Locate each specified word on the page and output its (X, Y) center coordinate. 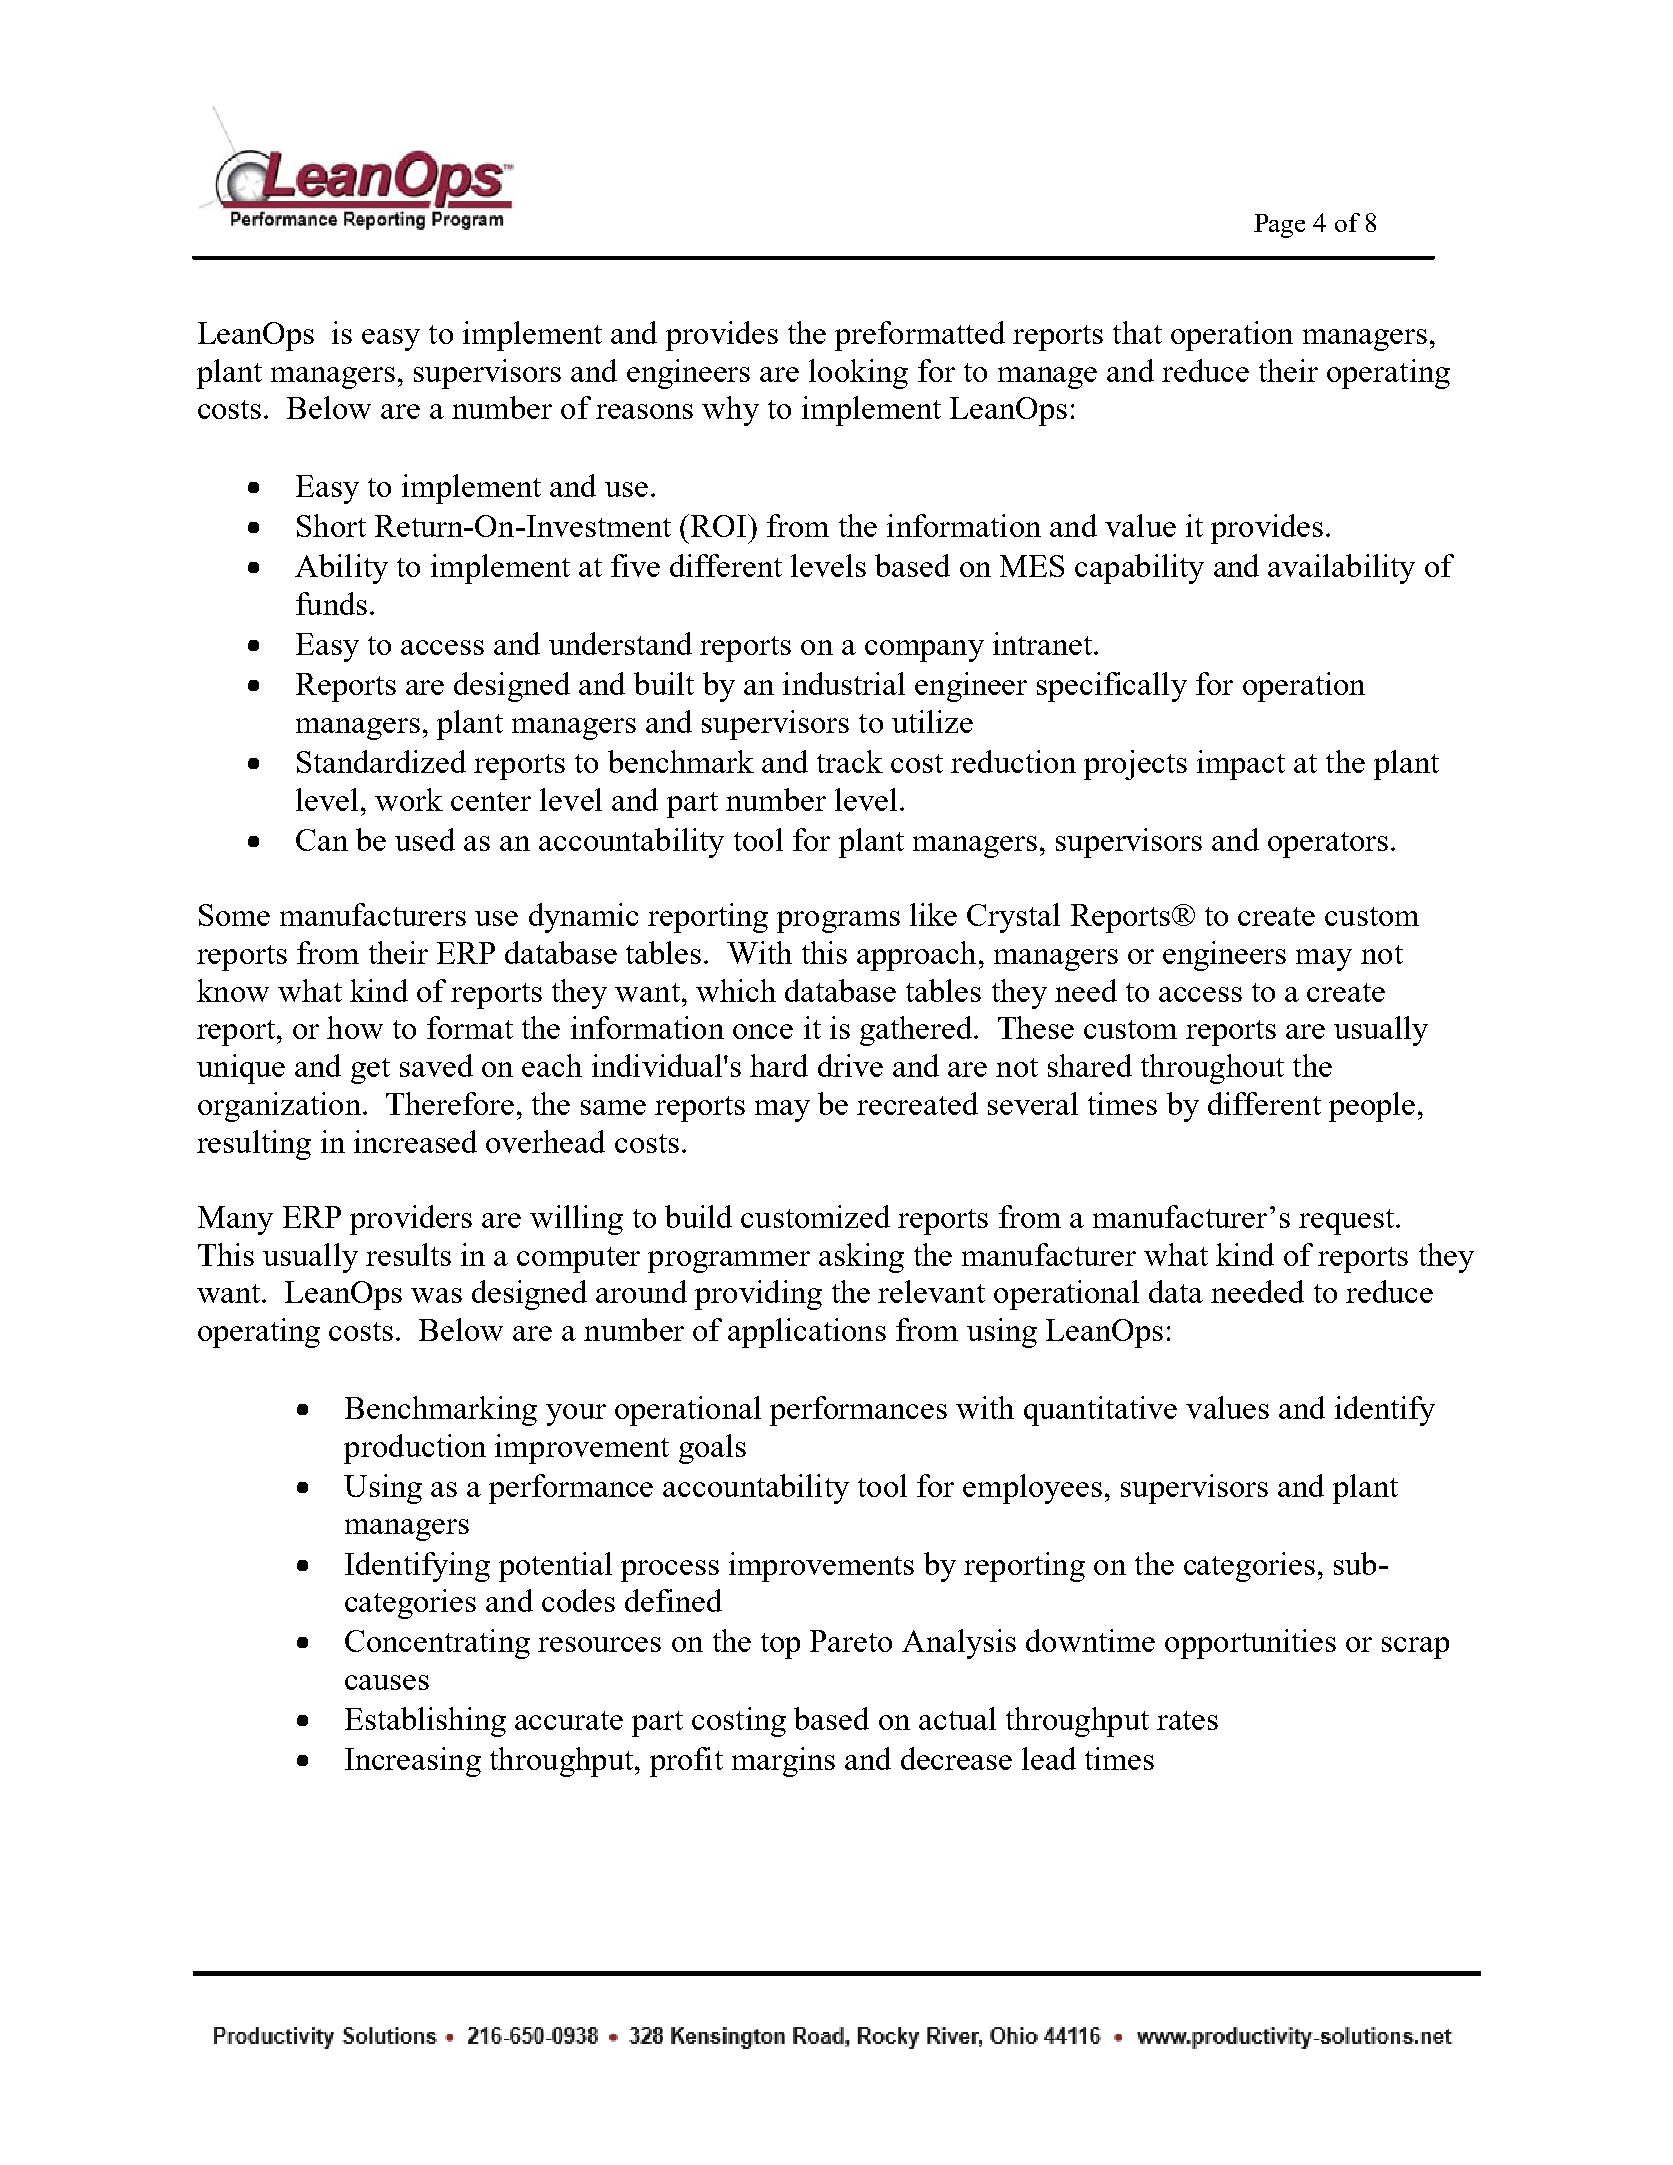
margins (783, 1762)
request (1348, 1222)
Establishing (425, 1722)
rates (1187, 1720)
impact (1241, 765)
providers (411, 1220)
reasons (644, 411)
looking (858, 374)
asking (861, 1258)
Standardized (381, 761)
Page (1279, 226)
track (850, 761)
